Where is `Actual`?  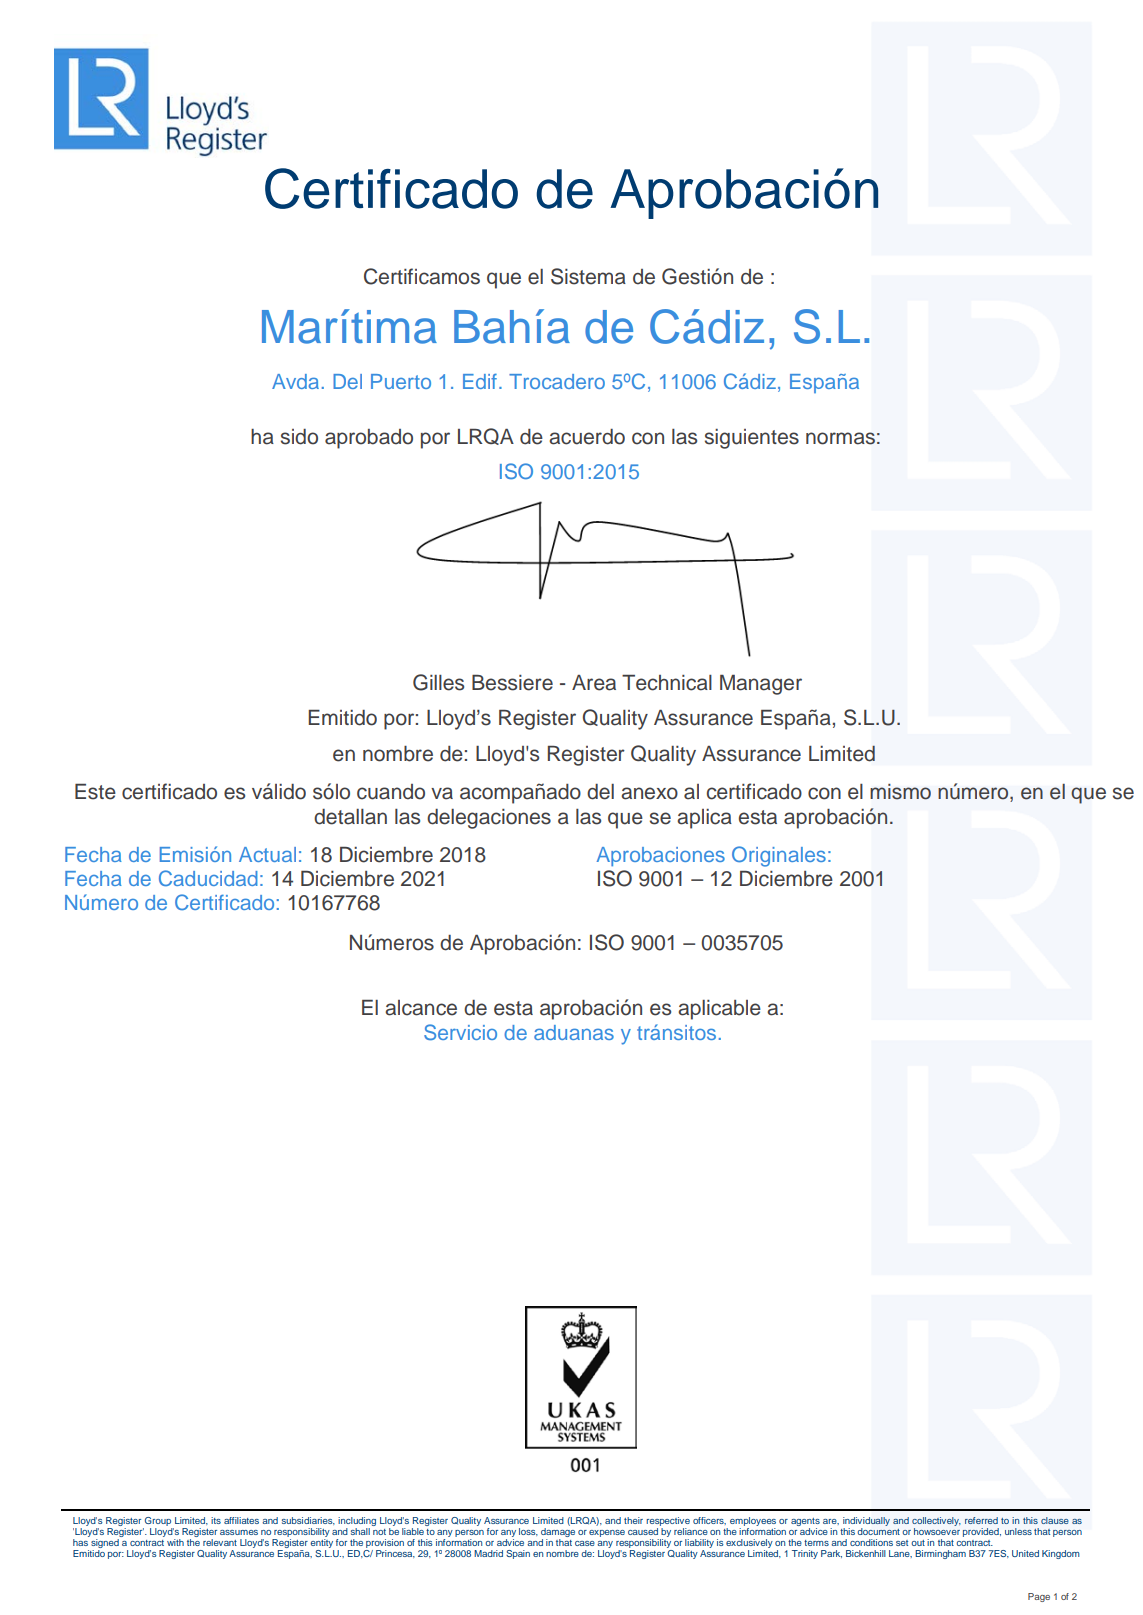 Actual is located at coordinates (267, 854).
